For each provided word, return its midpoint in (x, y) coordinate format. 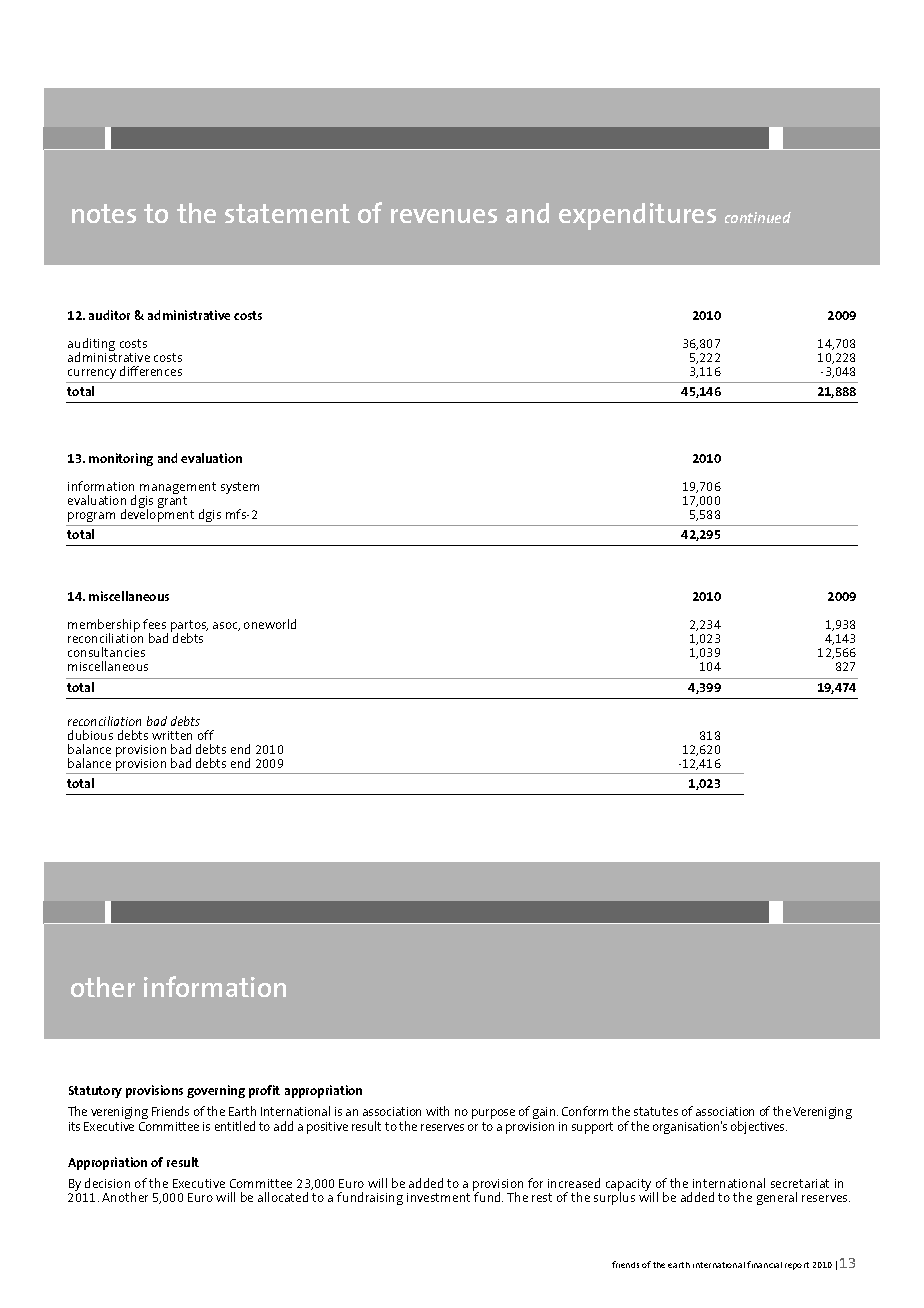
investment (438, 1197)
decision (107, 1183)
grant (172, 500)
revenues (444, 216)
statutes (656, 1111)
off (206, 735)
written (172, 735)
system (240, 488)
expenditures (637, 216)
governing (216, 1091)
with (437, 1111)
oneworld (270, 624)
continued (758, 217)
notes (104, 213)
